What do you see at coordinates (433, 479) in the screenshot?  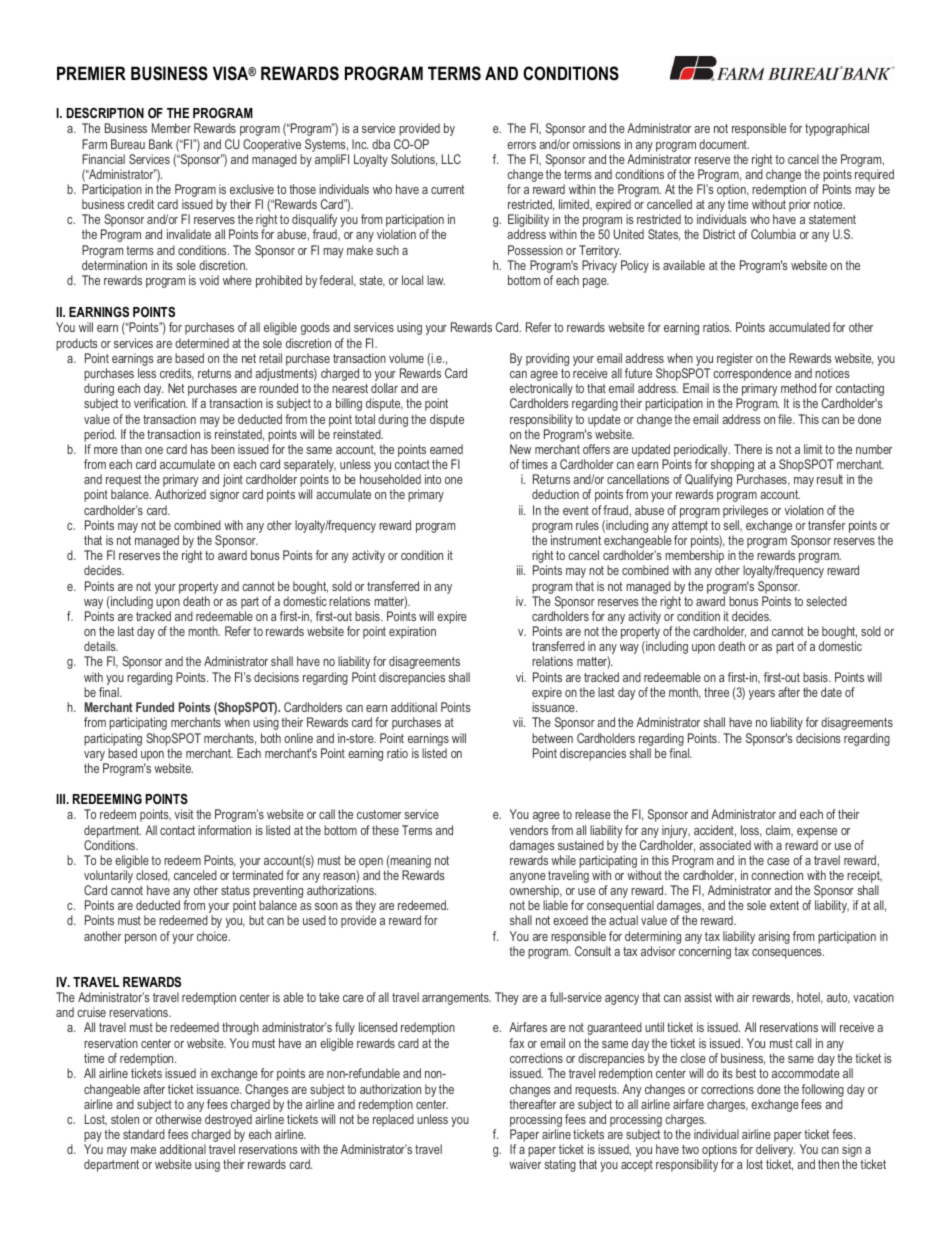 I see `into` at bounding box center [433, 479].
